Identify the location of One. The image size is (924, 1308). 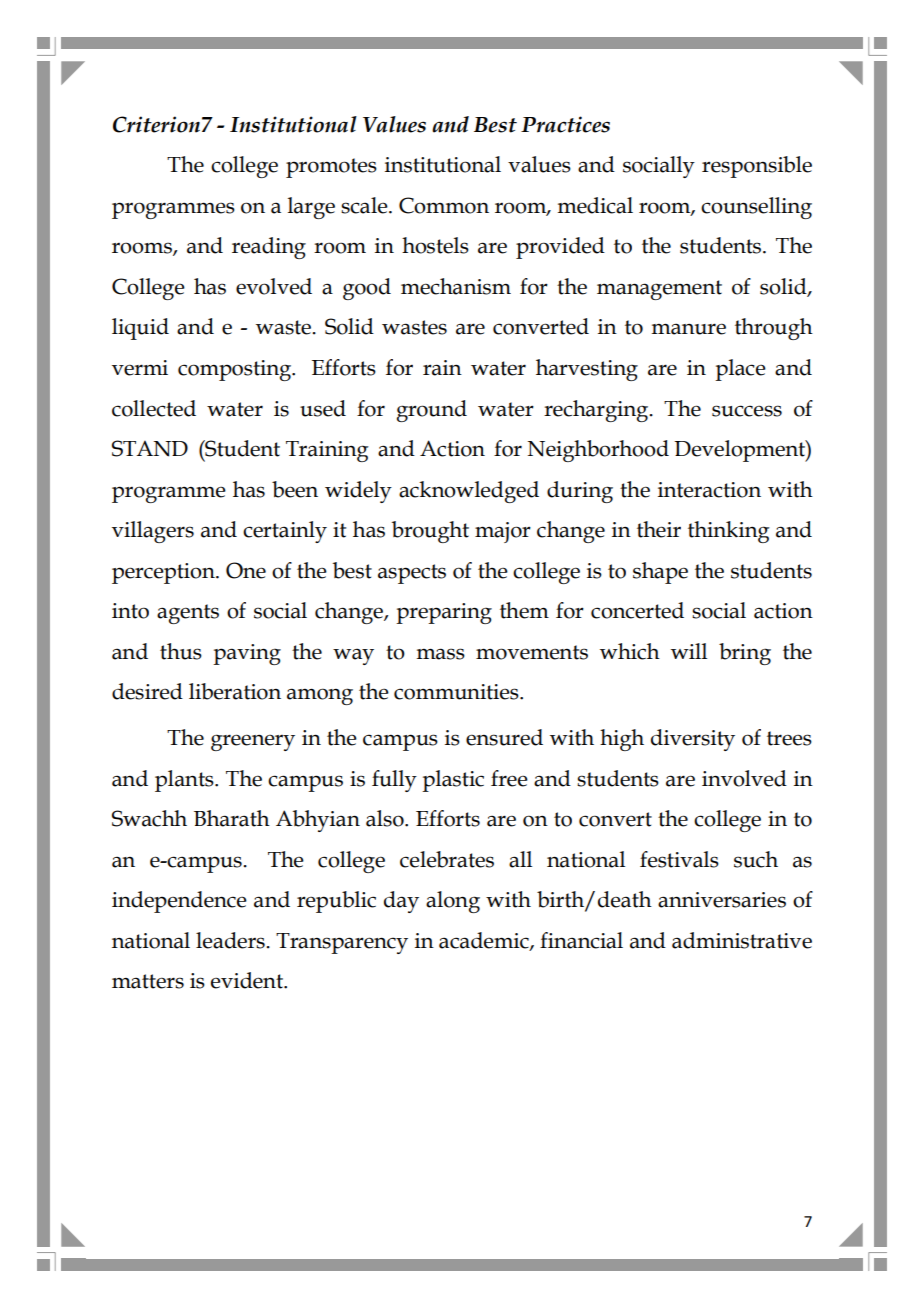
(246, 570).
